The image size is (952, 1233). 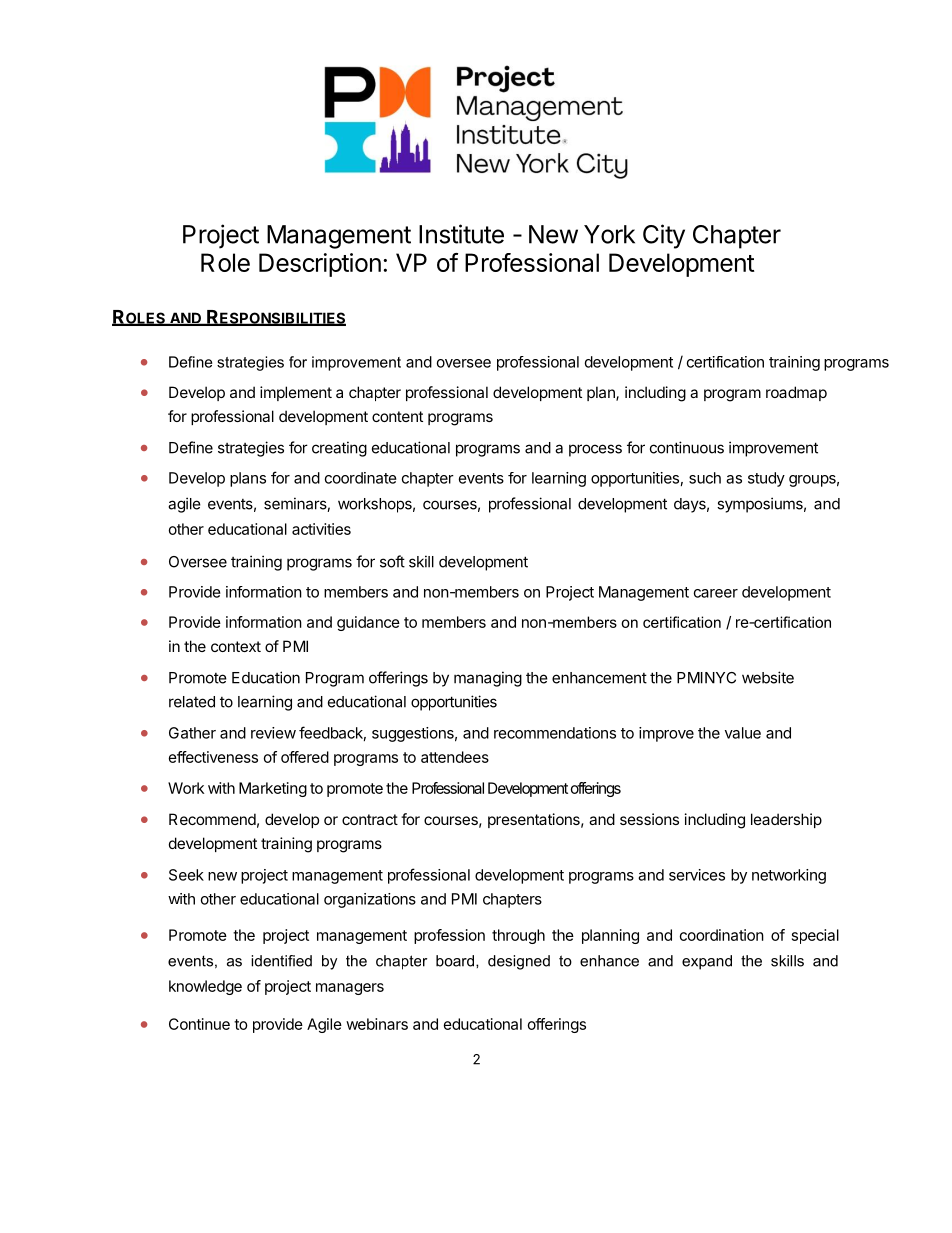 I want to click on expand, so click(x=707, y=962).
